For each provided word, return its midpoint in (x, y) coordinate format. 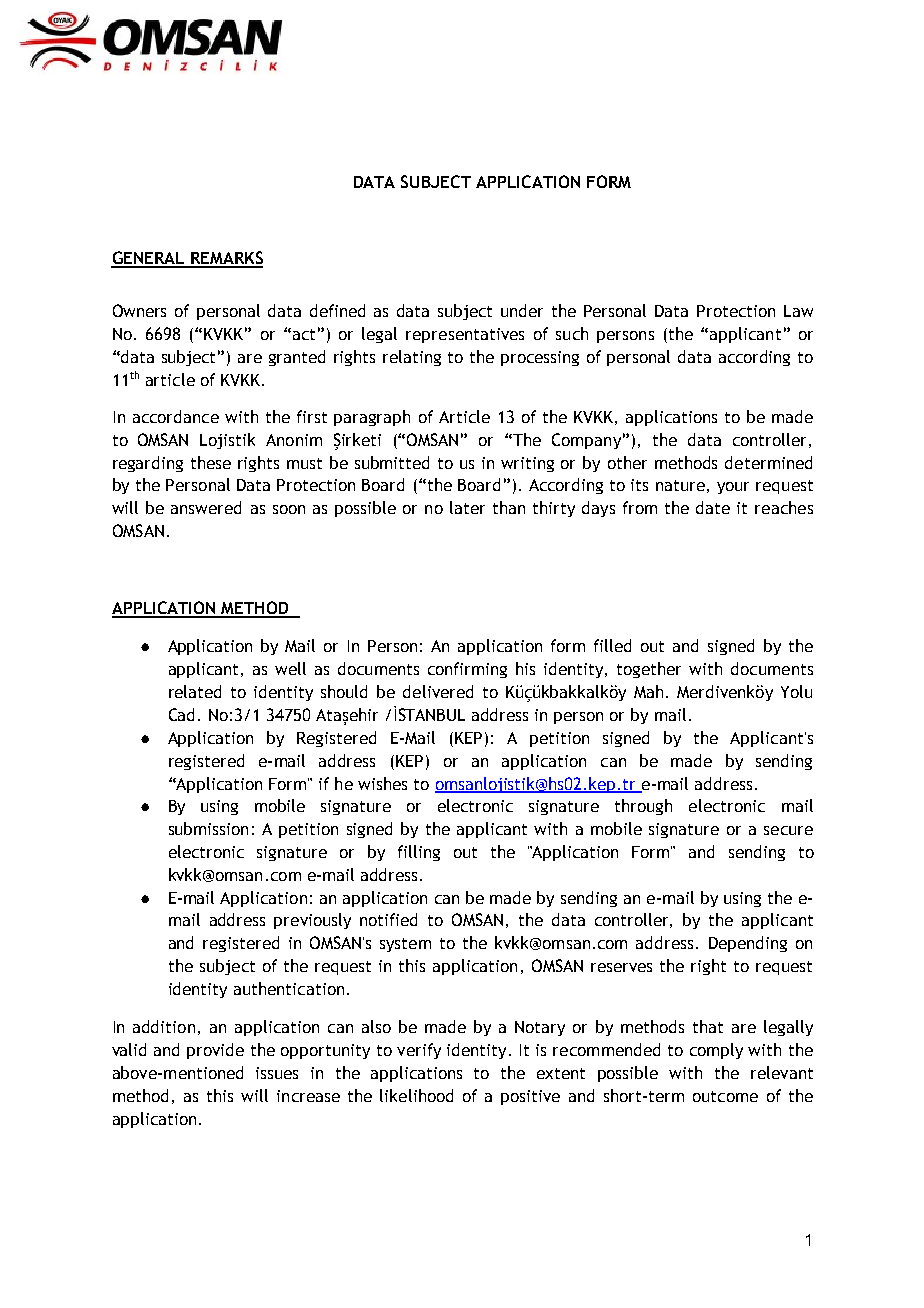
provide (215, 1051)
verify (419, 1051)
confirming (467, 670)
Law (798, 311)
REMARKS (226, 259)
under (522, 310)
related (195, 691)
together (649, 670)
